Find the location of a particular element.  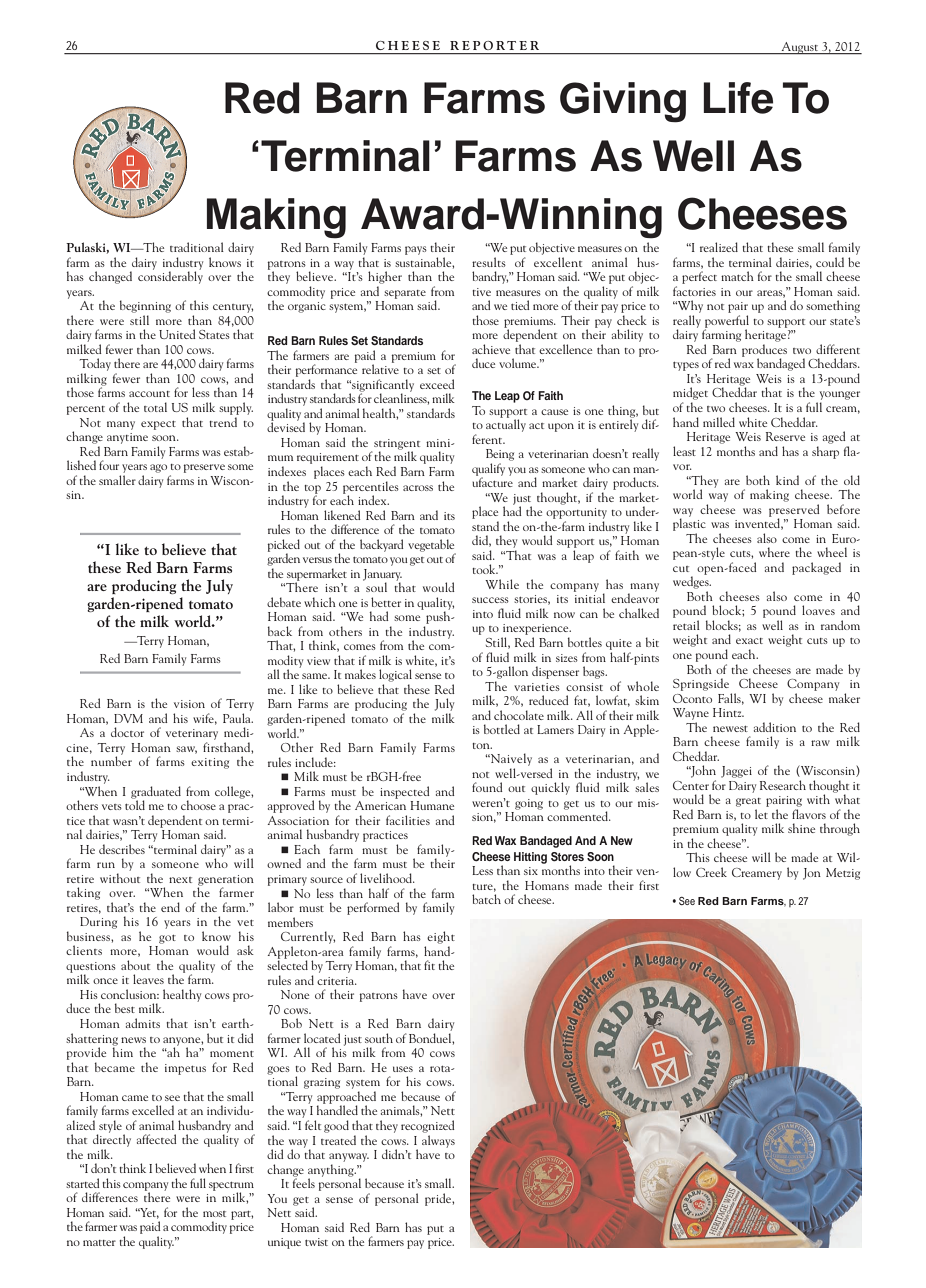

considerably is located at coordinates (170, 276).
